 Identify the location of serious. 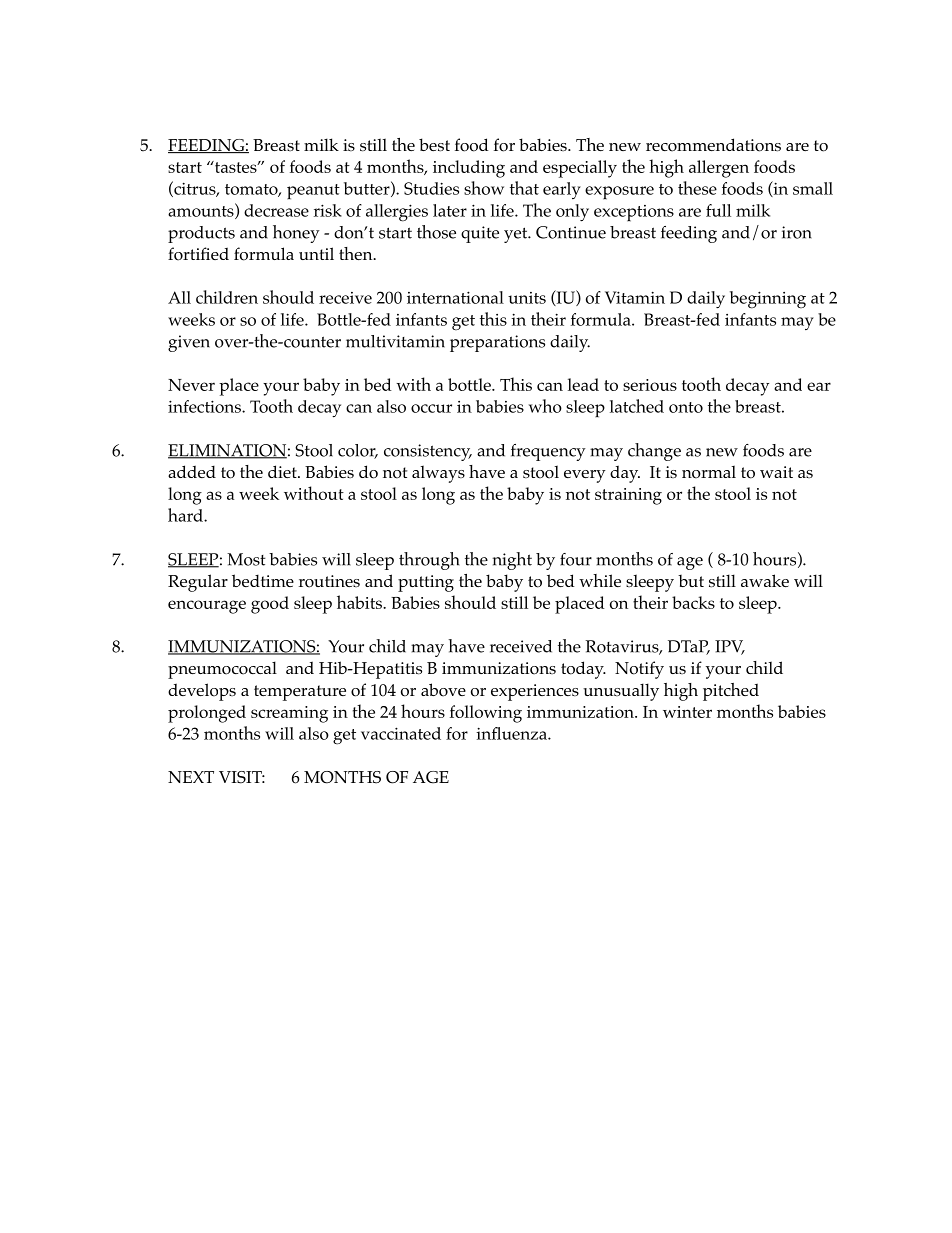
(650, 385).
